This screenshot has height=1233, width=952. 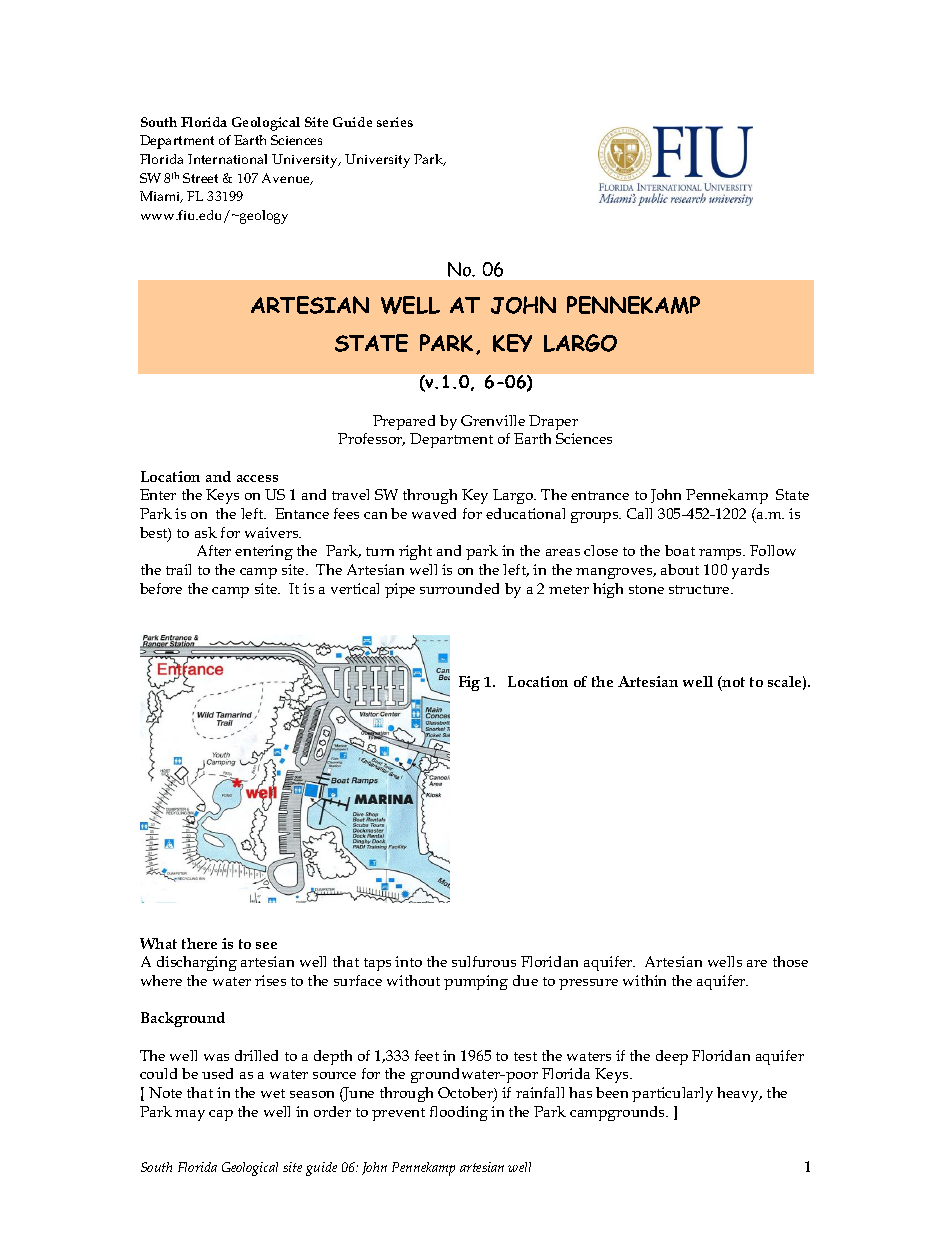 I want to click on October, so click(x=466, y=1094).
